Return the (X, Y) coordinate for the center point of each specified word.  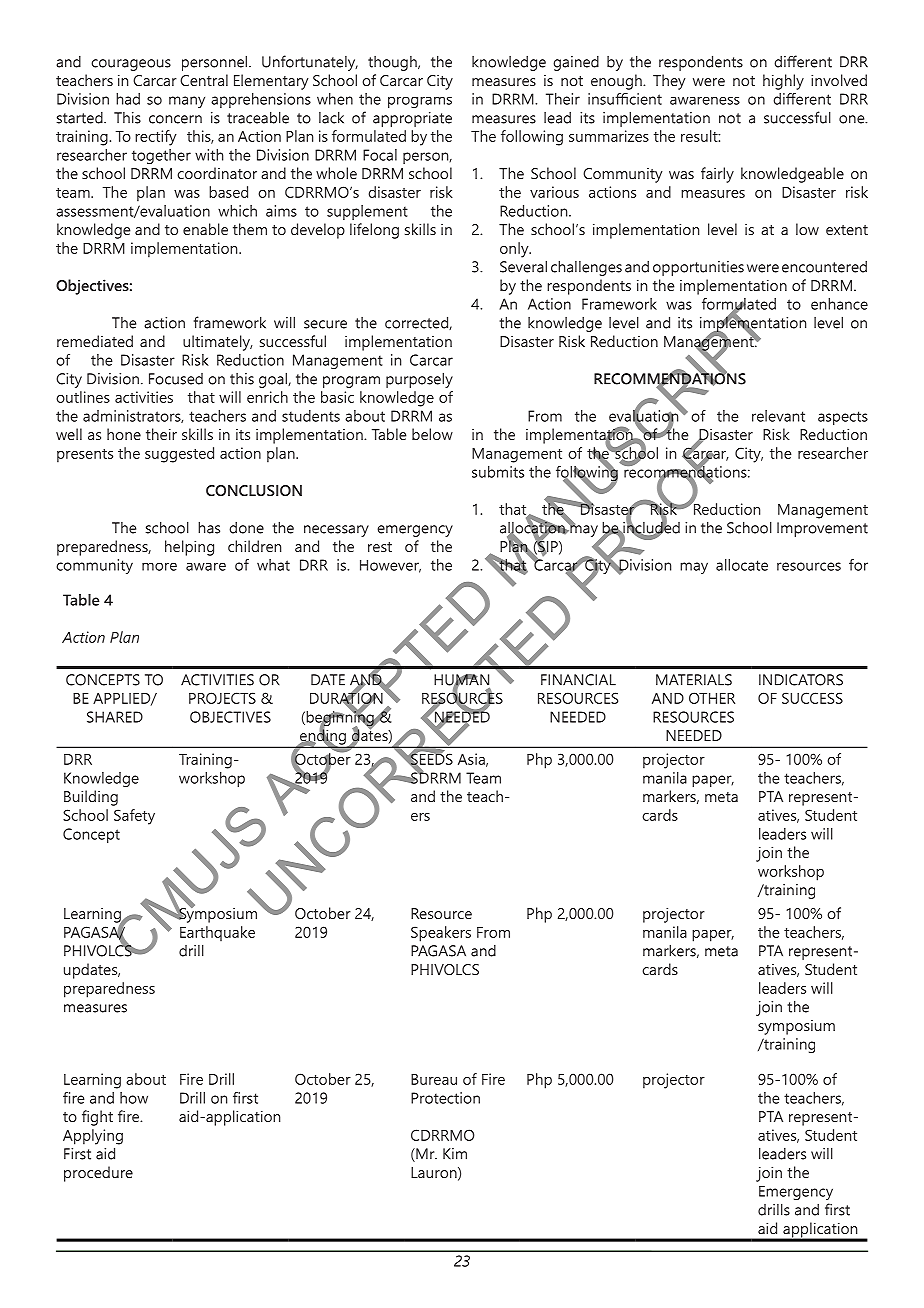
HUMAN (462, 681)
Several (523, 266)
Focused (176, 379)
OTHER (712, 698)
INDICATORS (801, 680)
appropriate (412, 119)
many (187, 102)
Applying (93, 1137)
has (209, 527)
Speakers (441, 934)
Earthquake (217, 933)
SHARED (115, 717)
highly (783, 82)
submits (498, 472)
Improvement (822, 529)
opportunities (698, 268)
